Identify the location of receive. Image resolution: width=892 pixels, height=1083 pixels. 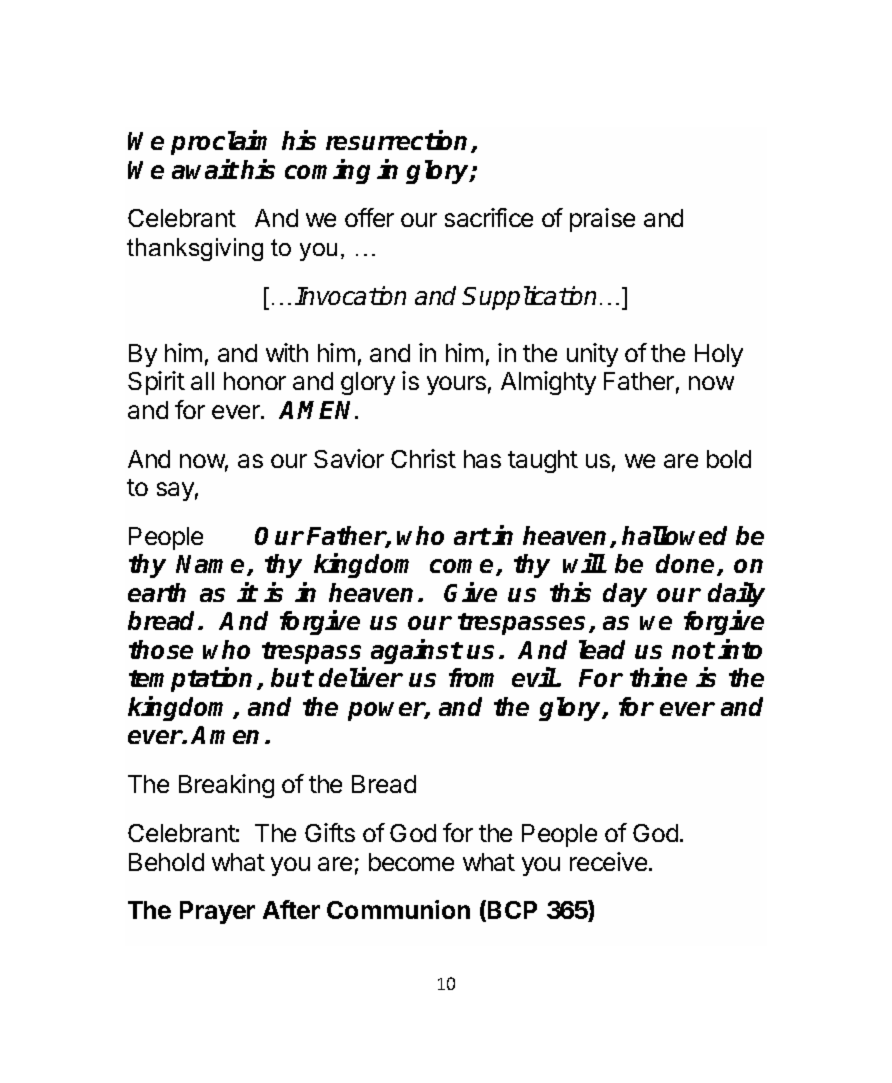
(608, 861).
